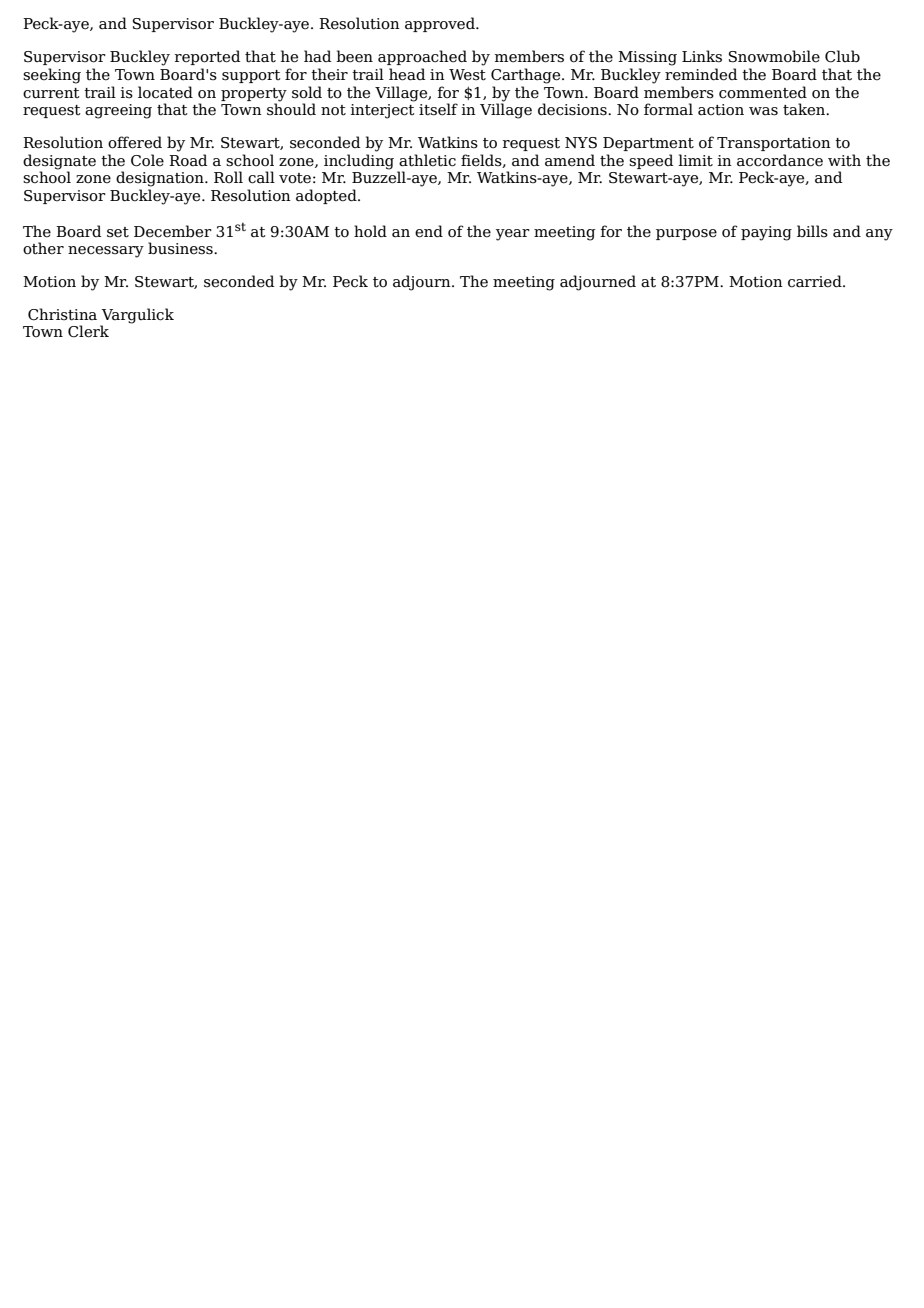 Image resolution: width=924 pixels, height=1308 pixels. Describe the element at coordinates (207, 57) in the image. I see `reported` at that location.
